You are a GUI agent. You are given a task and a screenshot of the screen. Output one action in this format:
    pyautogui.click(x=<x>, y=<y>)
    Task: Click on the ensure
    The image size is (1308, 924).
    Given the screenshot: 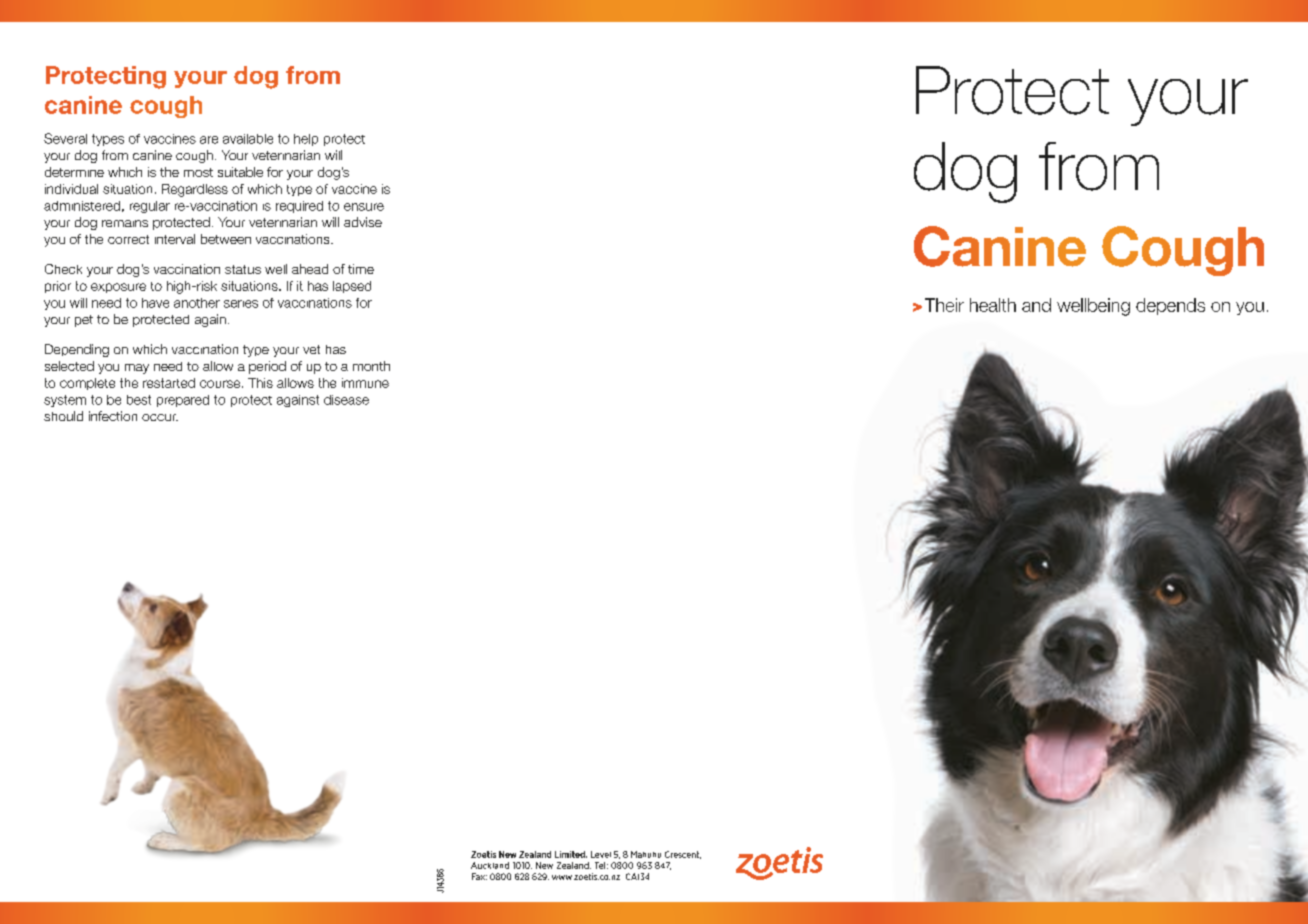 What is the action you would take?
    pyautogui.click(x=364, y=207)
